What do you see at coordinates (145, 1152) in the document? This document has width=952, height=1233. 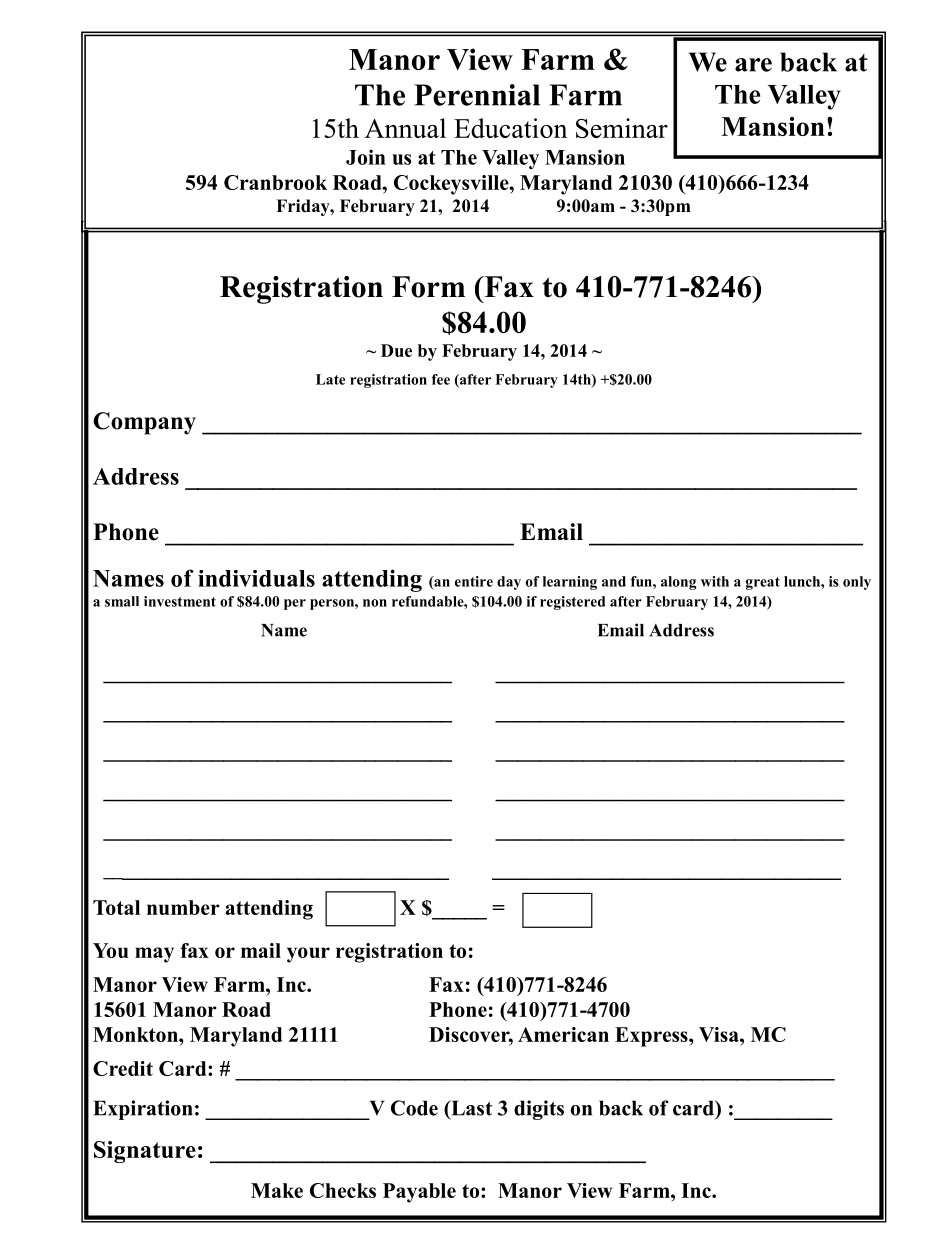 I see `Signature` at bounding box center [145, 1152].
